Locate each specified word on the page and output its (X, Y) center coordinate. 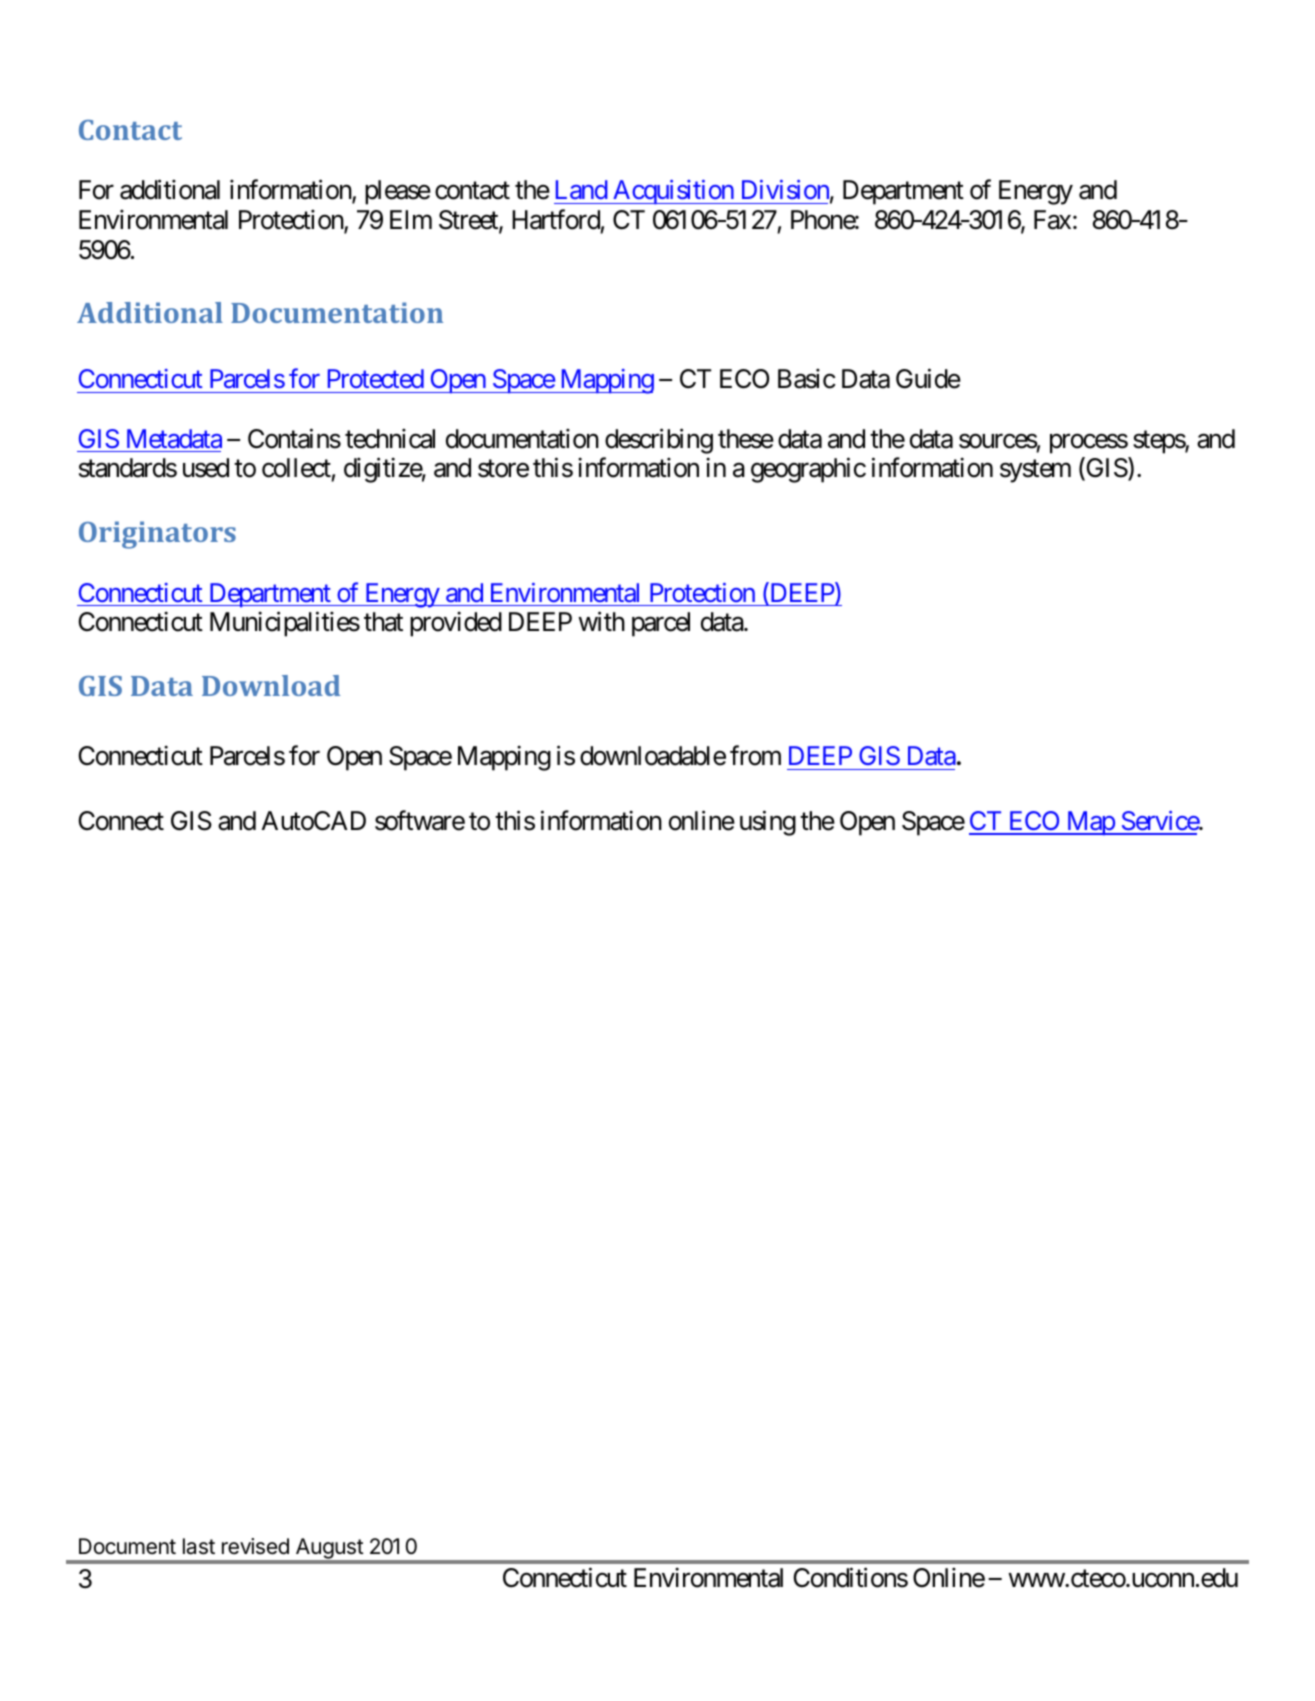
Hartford (556, 220)
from (755, 756)
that (383, 622)
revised (255, 1546)
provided (456, 624)
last (199, 1546)
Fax (1052, 220)
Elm (411, 219)
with (602, 621)
